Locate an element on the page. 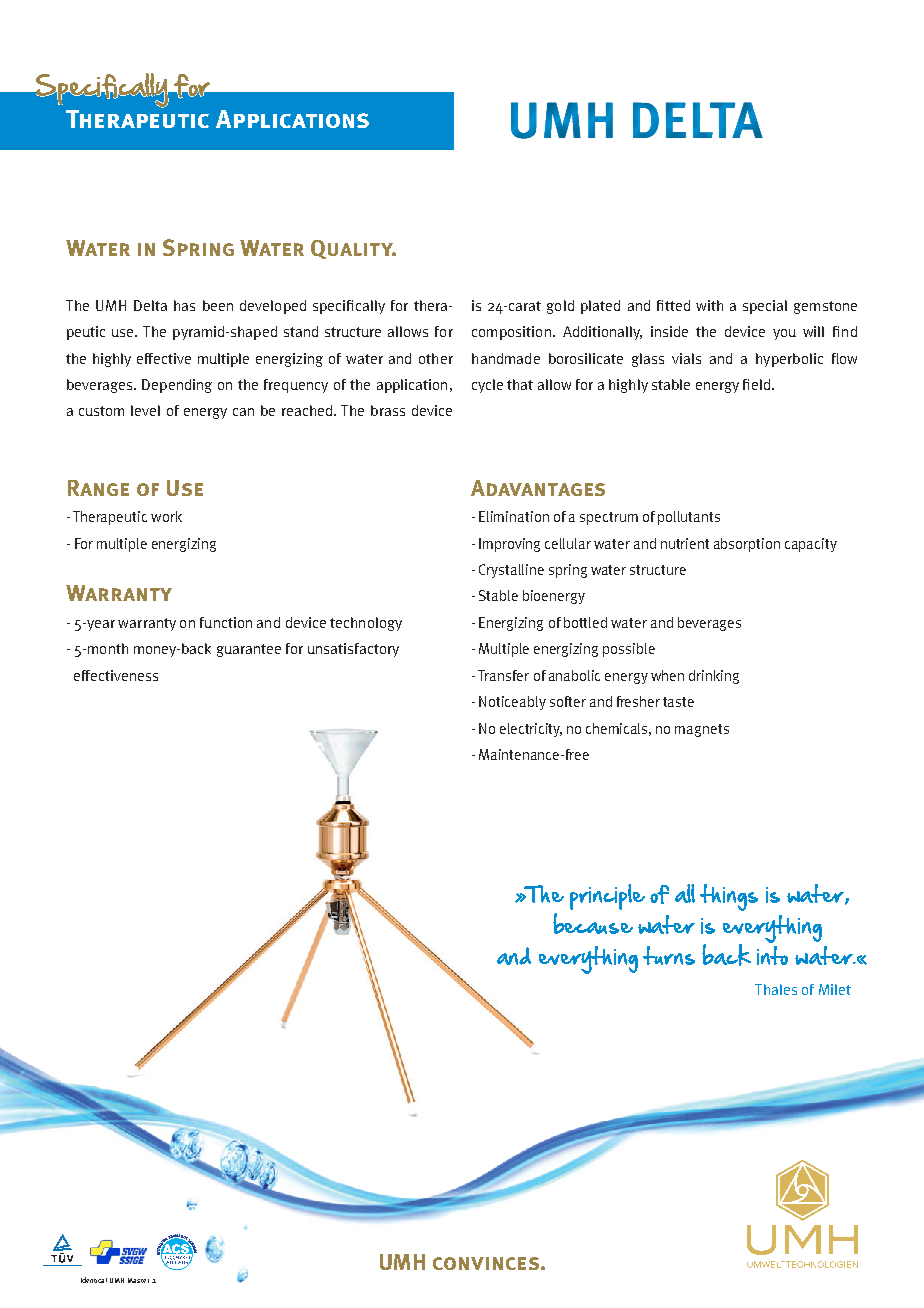 The width and height of the page is (924, 1308). absorption is located at coordinates (747, 545).
